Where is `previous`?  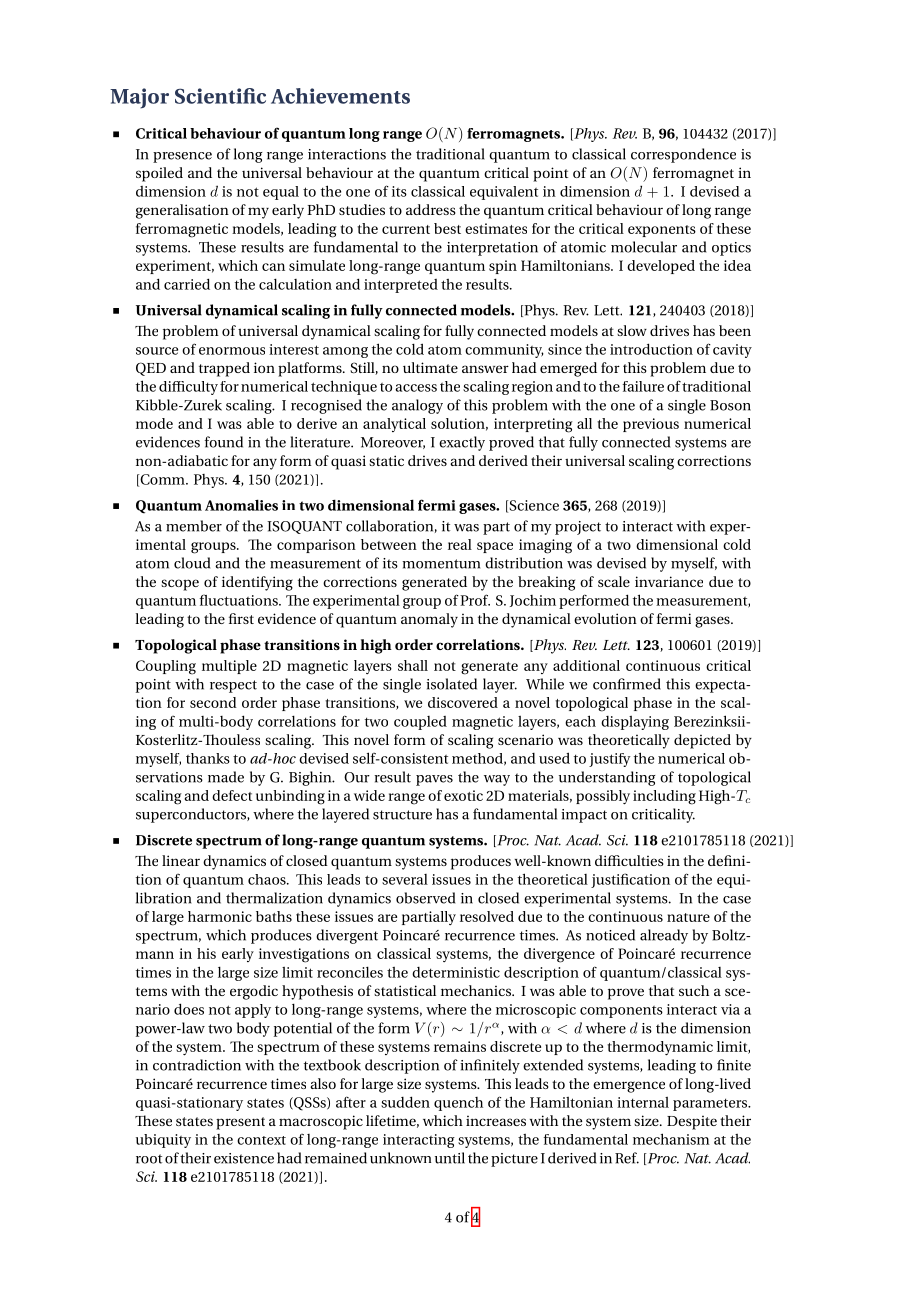 previous is located at coordinates (651, 425).
